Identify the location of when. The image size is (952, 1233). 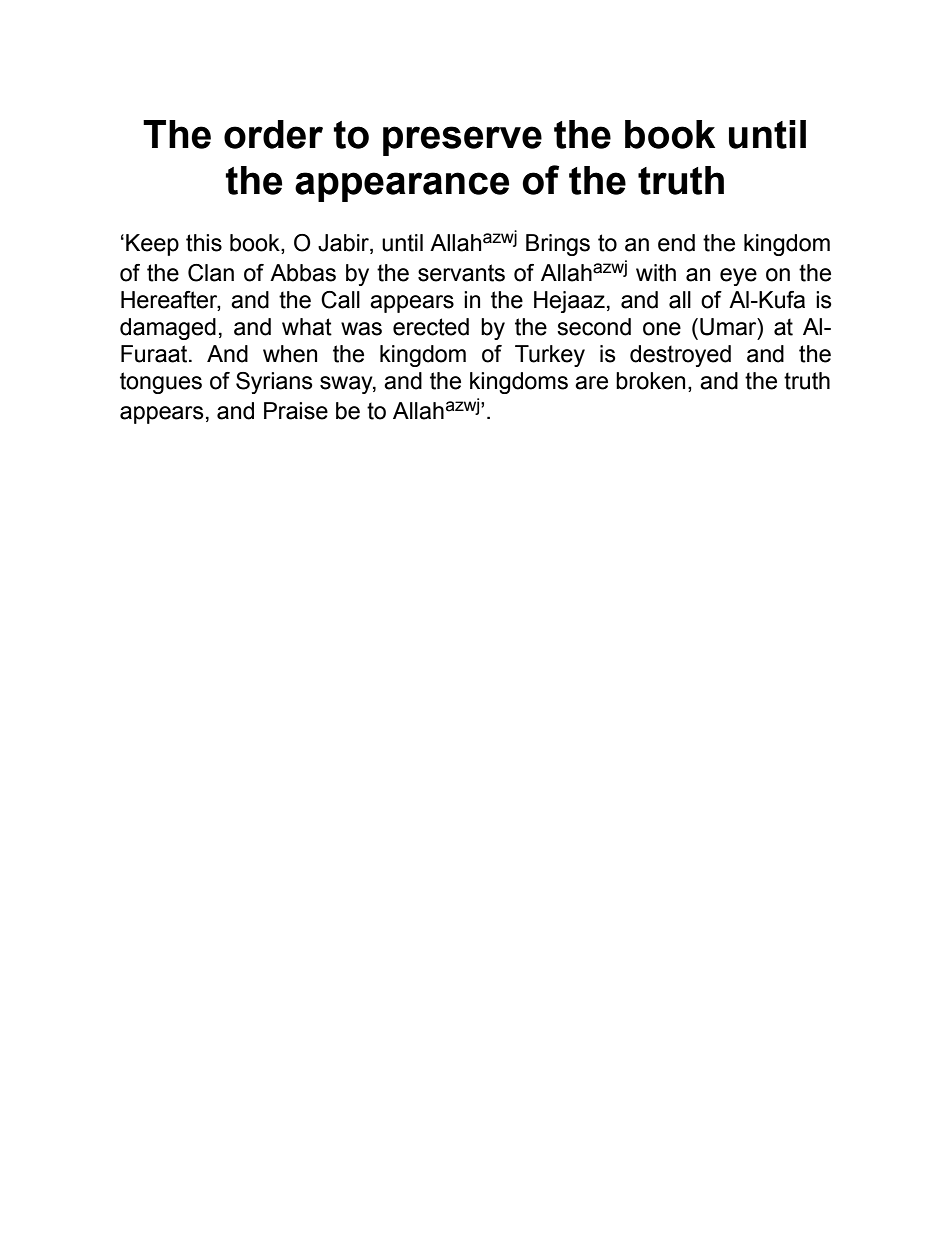
(290, 354).
